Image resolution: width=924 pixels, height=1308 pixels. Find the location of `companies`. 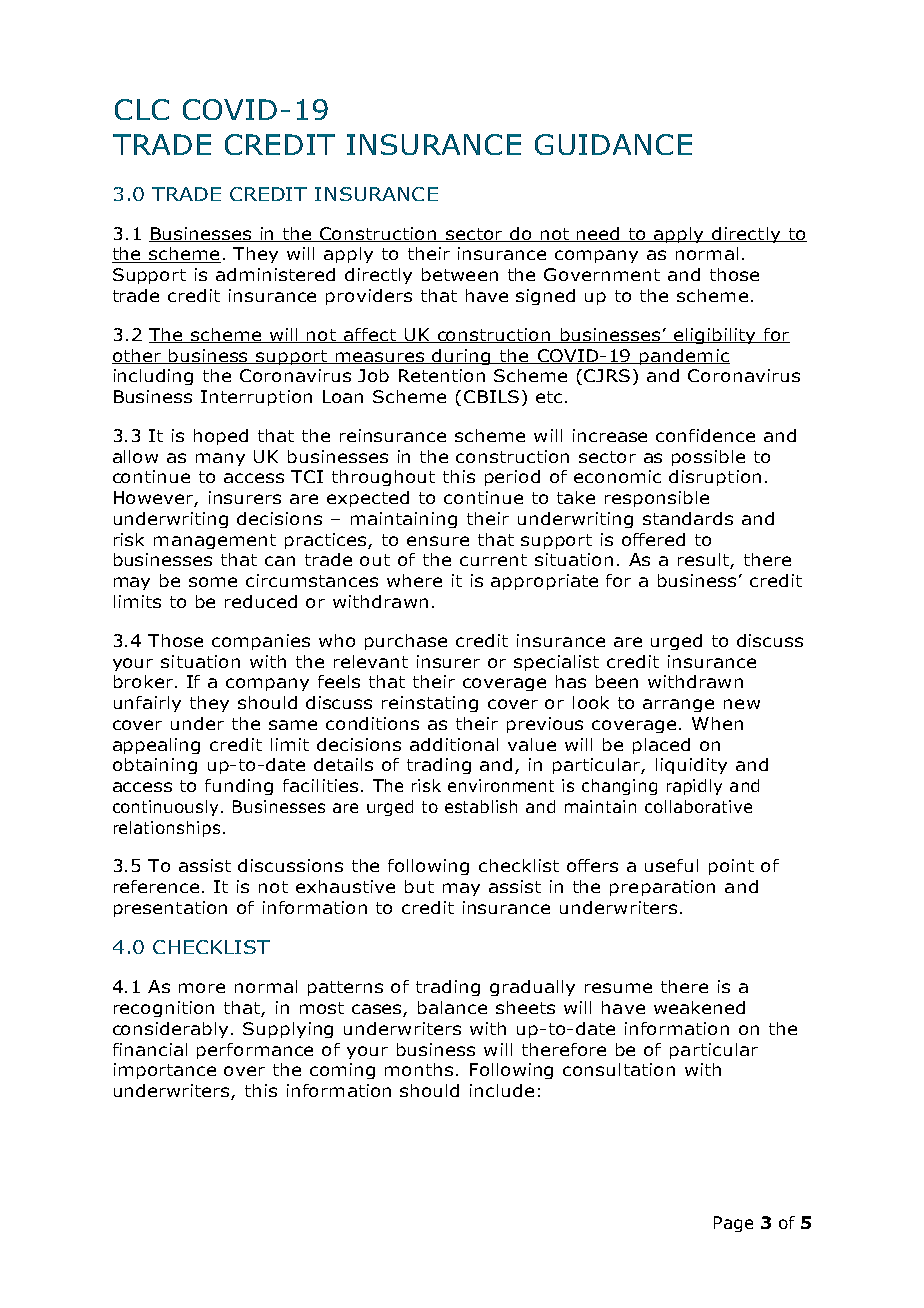

companies is located at coordinates (261, 642).
